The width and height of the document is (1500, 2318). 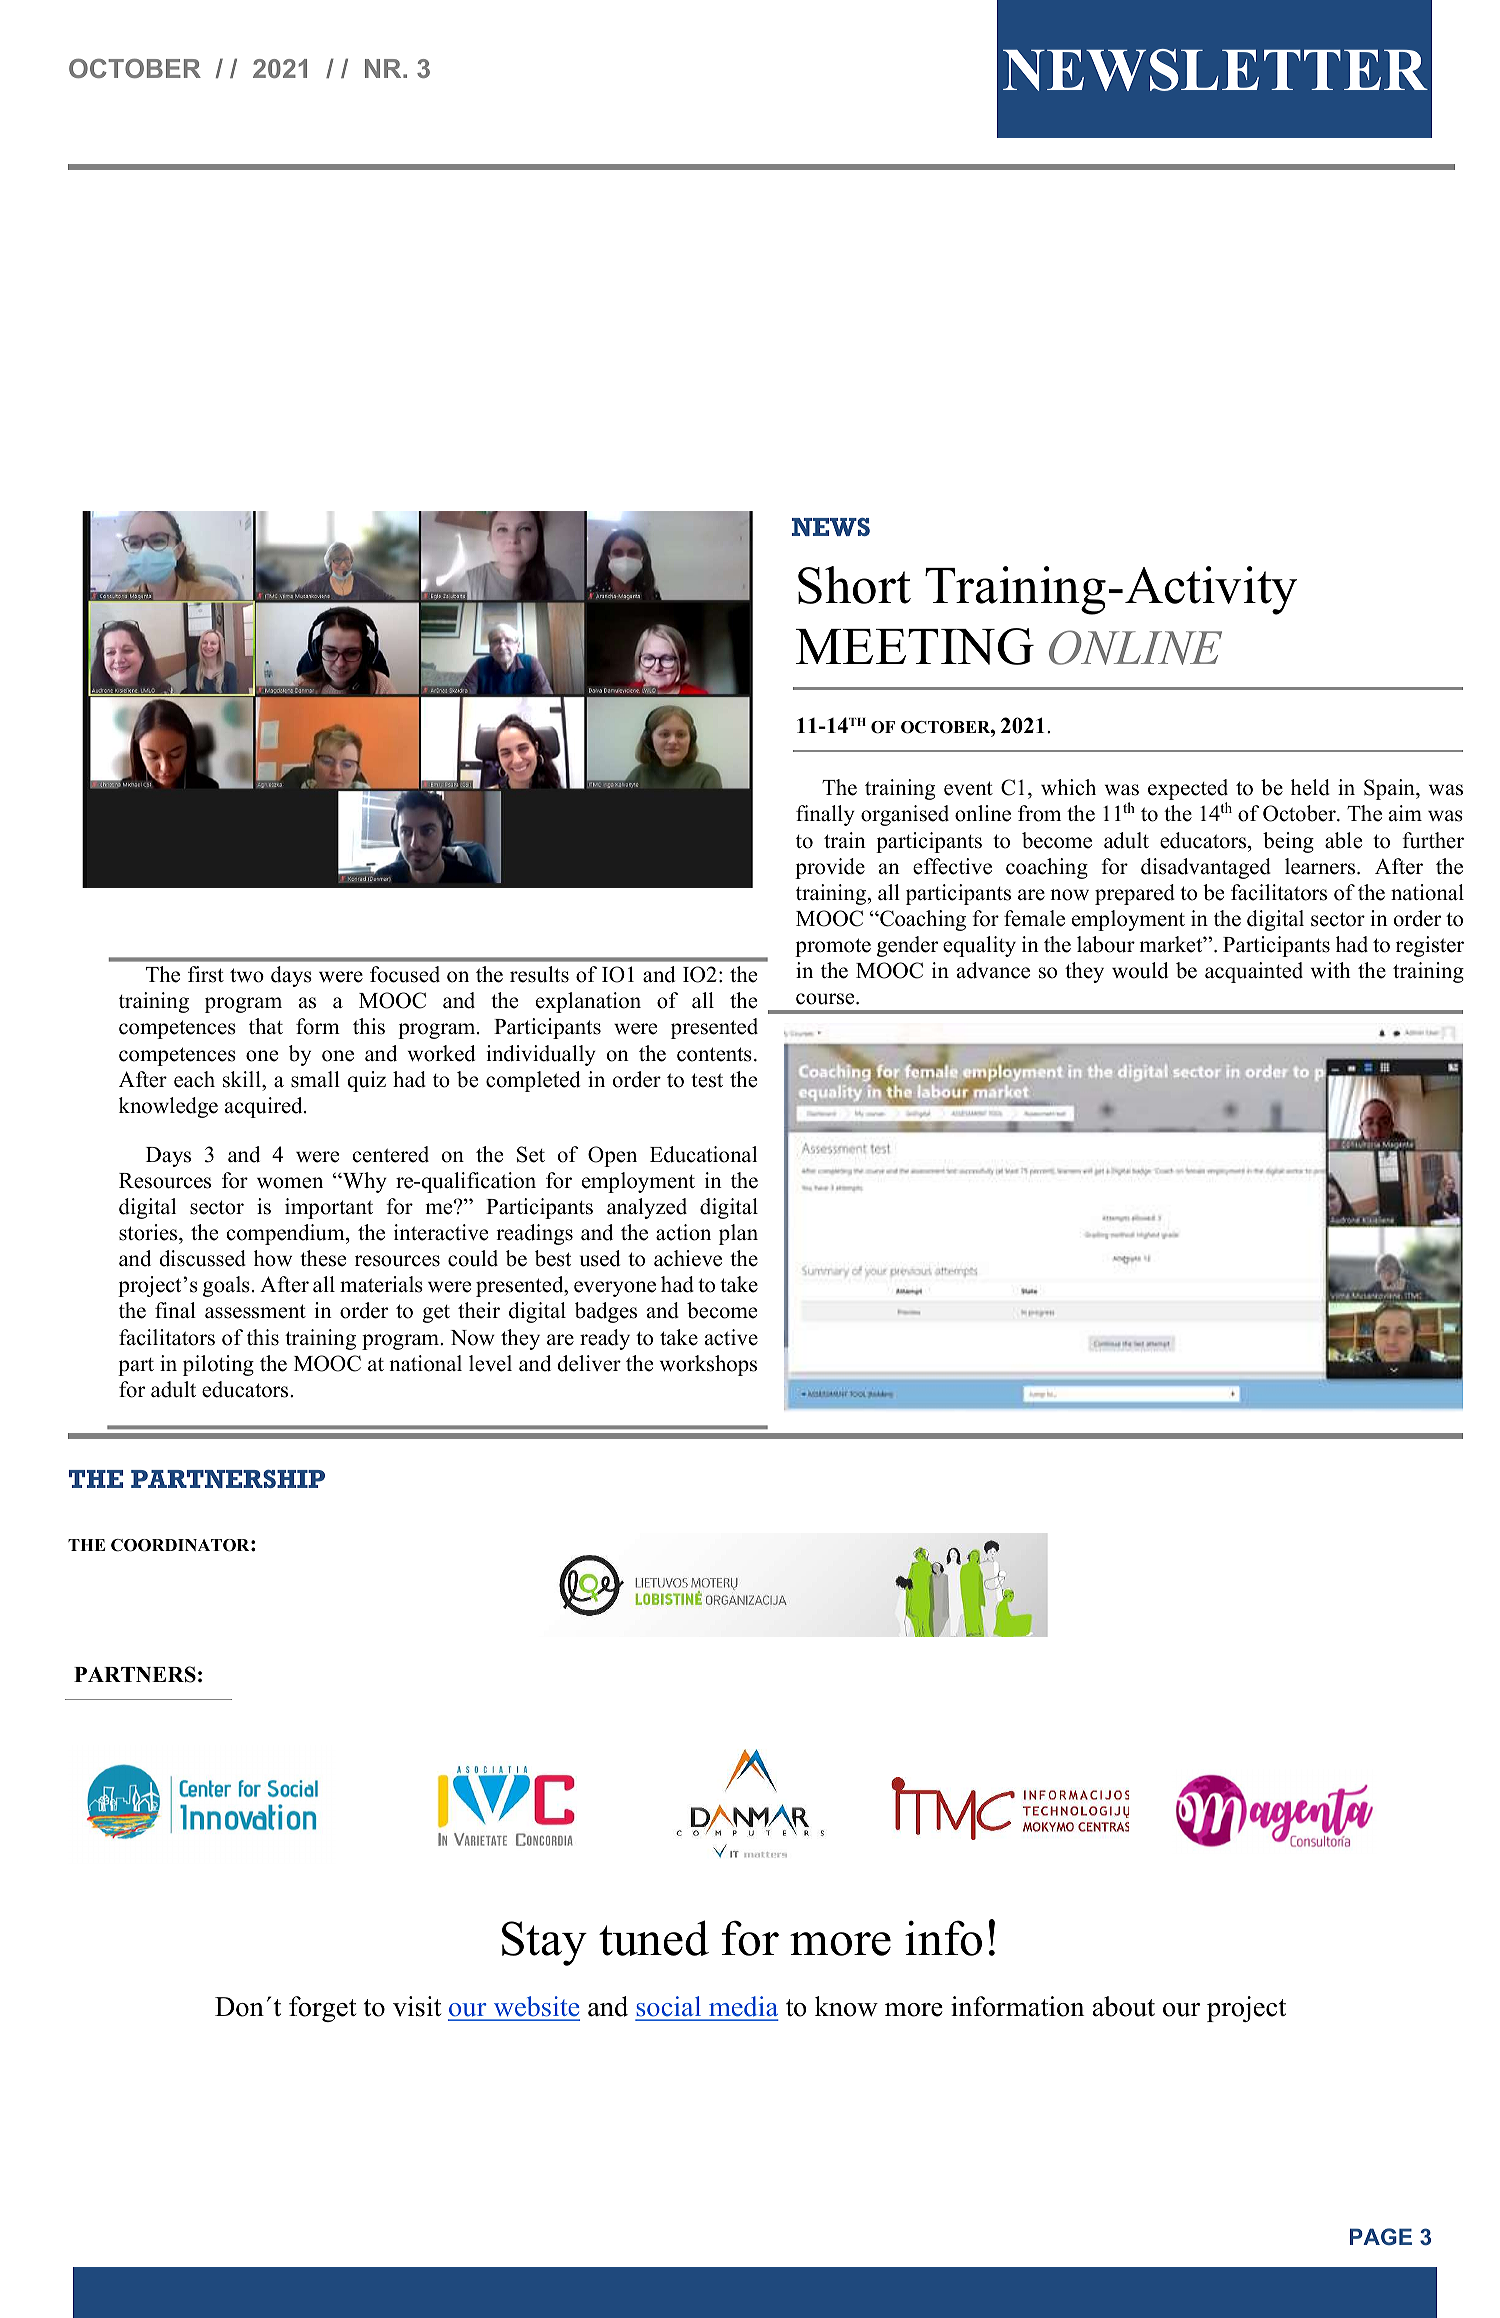 What do you see at coordinates (247, 975) in the document?
I see `two` at bounding box center [247, 975].
